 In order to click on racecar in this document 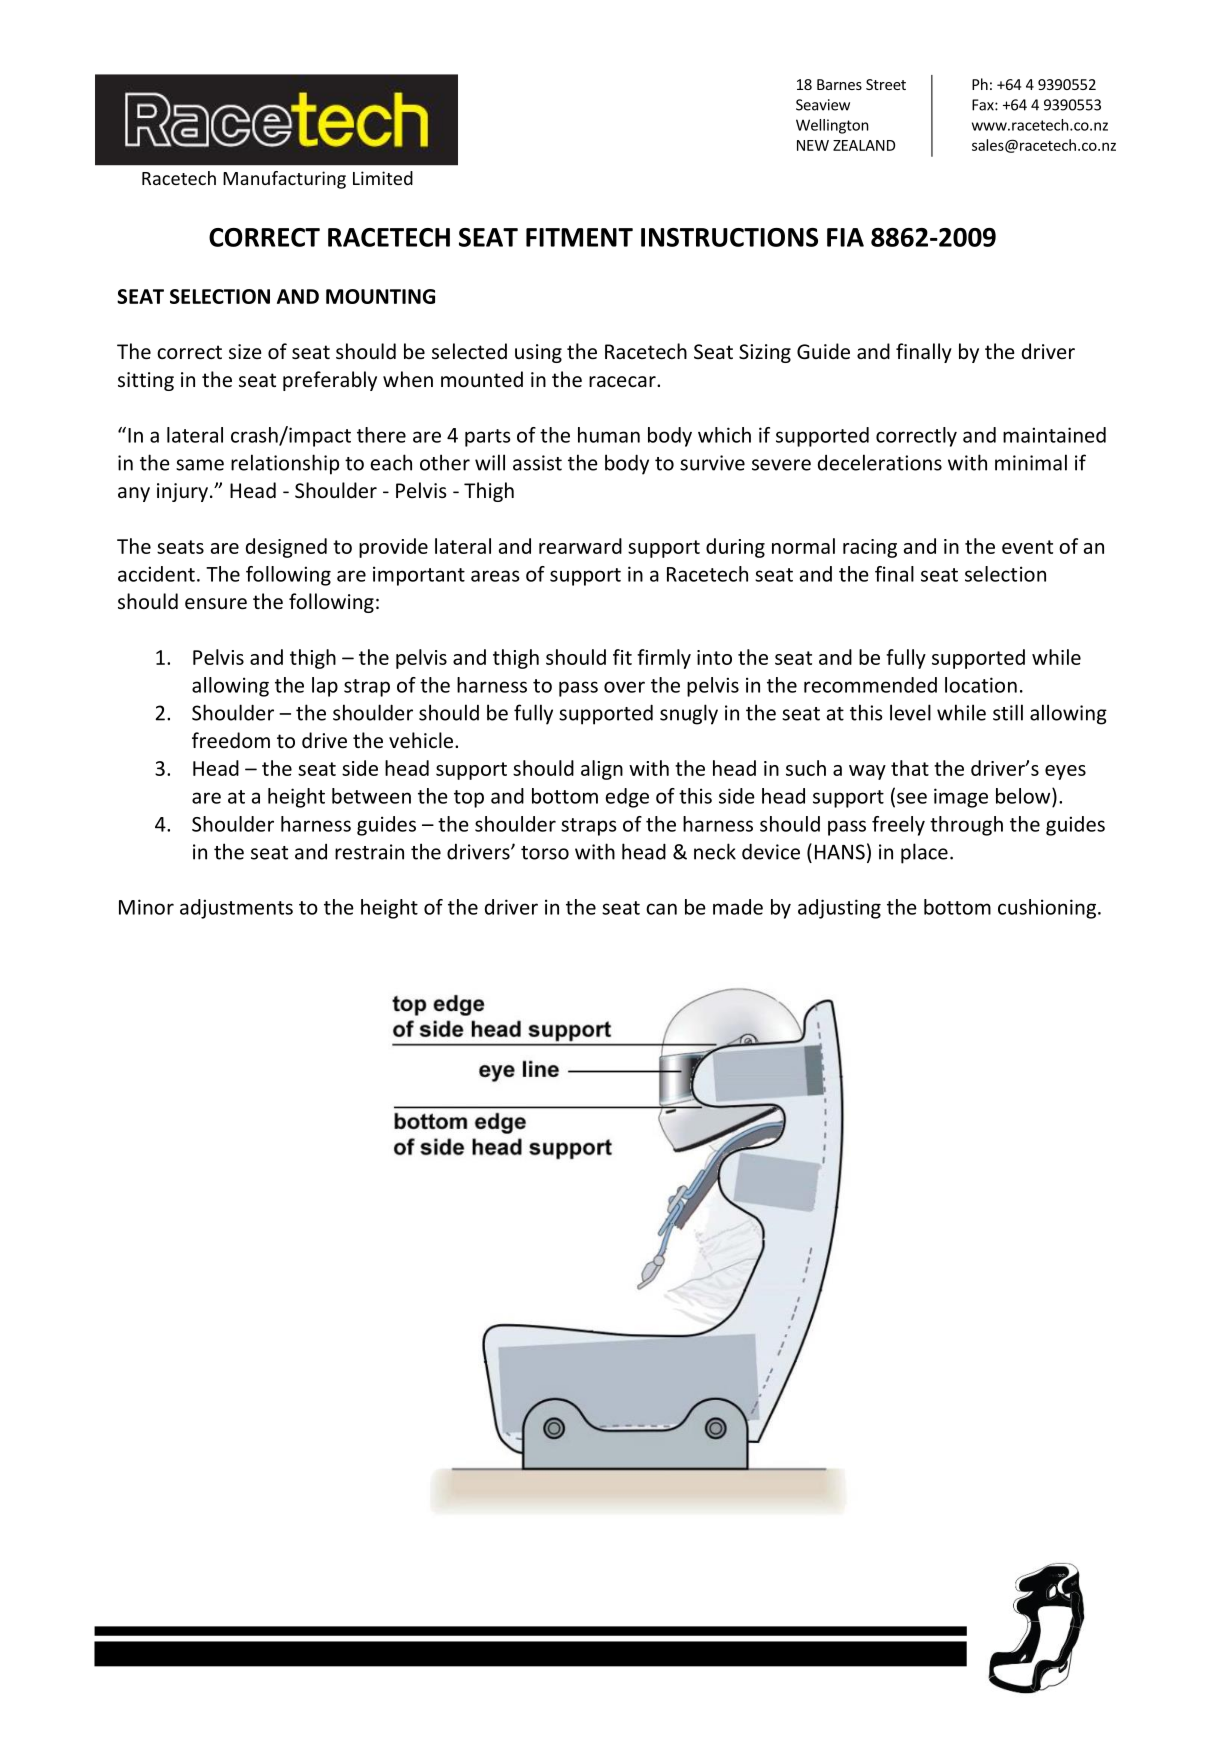, I will do `click(623, 381)`.
